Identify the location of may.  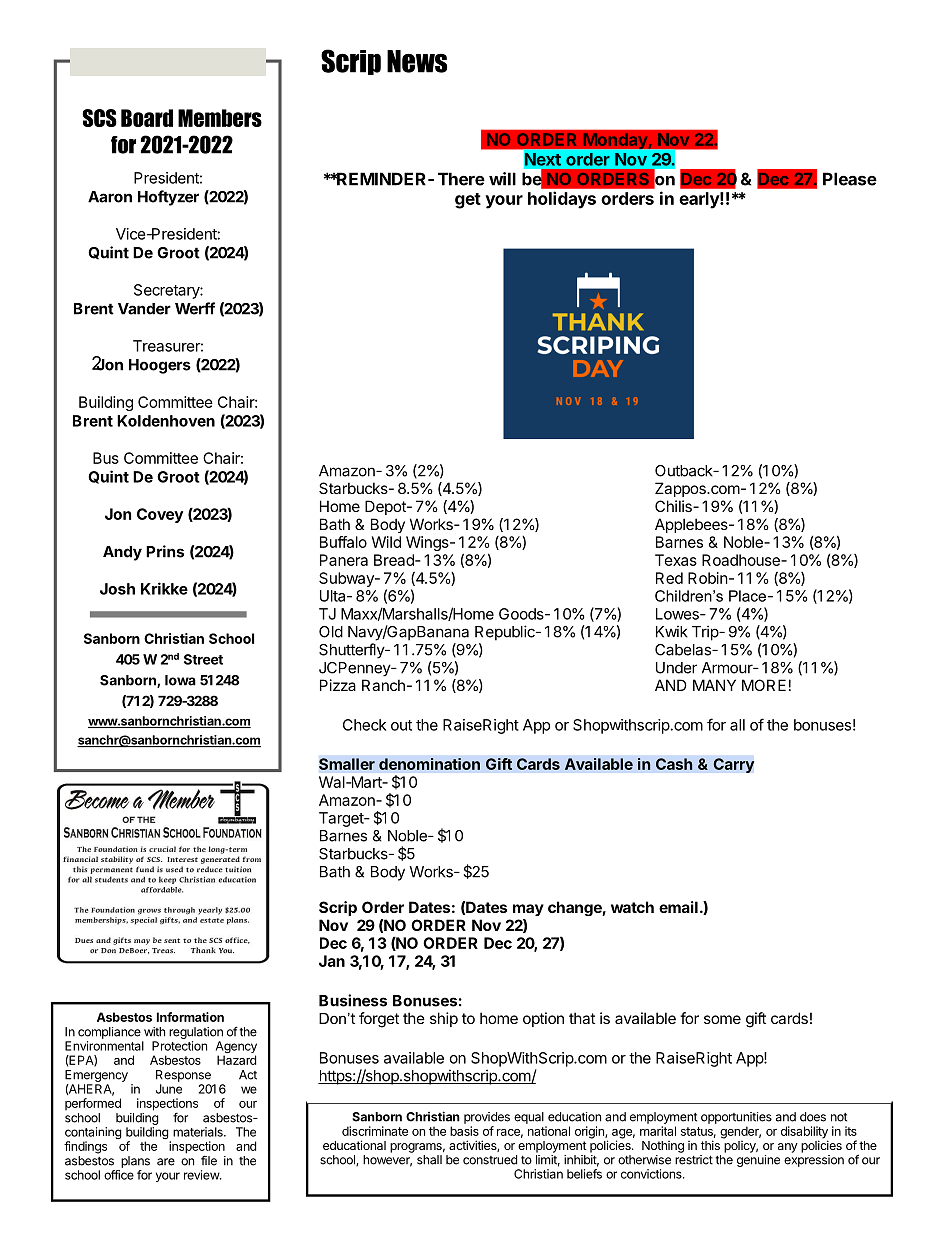
(528, 910).
